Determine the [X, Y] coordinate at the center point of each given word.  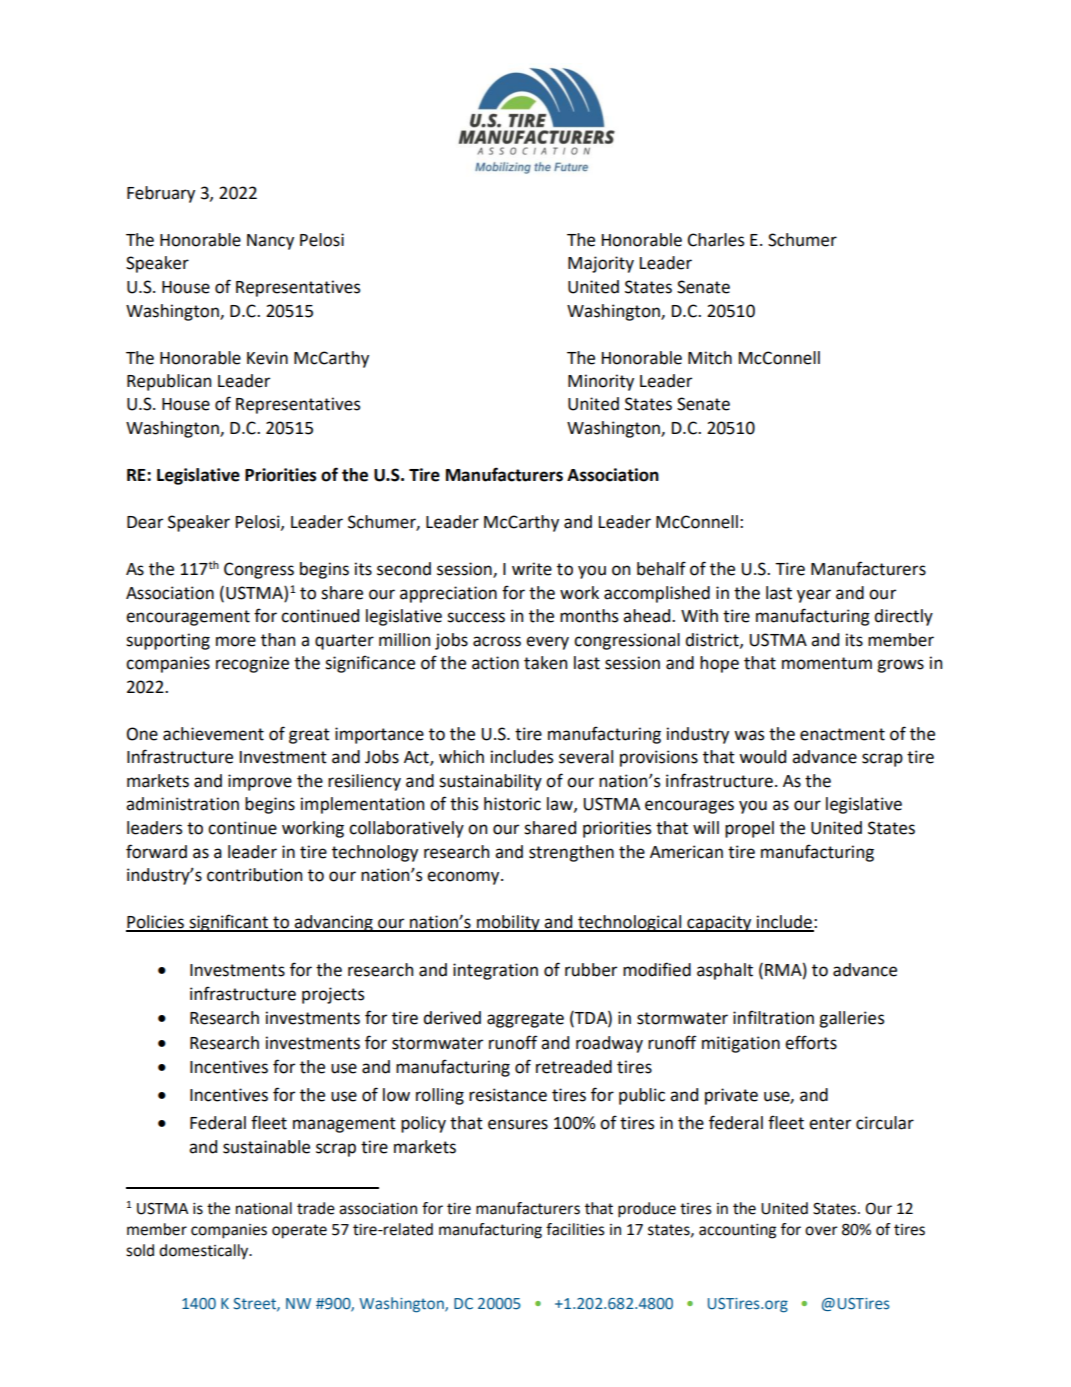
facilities [575, 1229]
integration [495, 971]
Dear [145, 522]
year [814, 596]
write [532, 569]
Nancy [270, 242]
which [461, 757]
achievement [213, 734]
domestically [205, 1252]
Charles [715, 240]
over [821, 1231]
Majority [601, 264]
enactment [842, 734]
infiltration [773, 1017]
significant [228, 923]
